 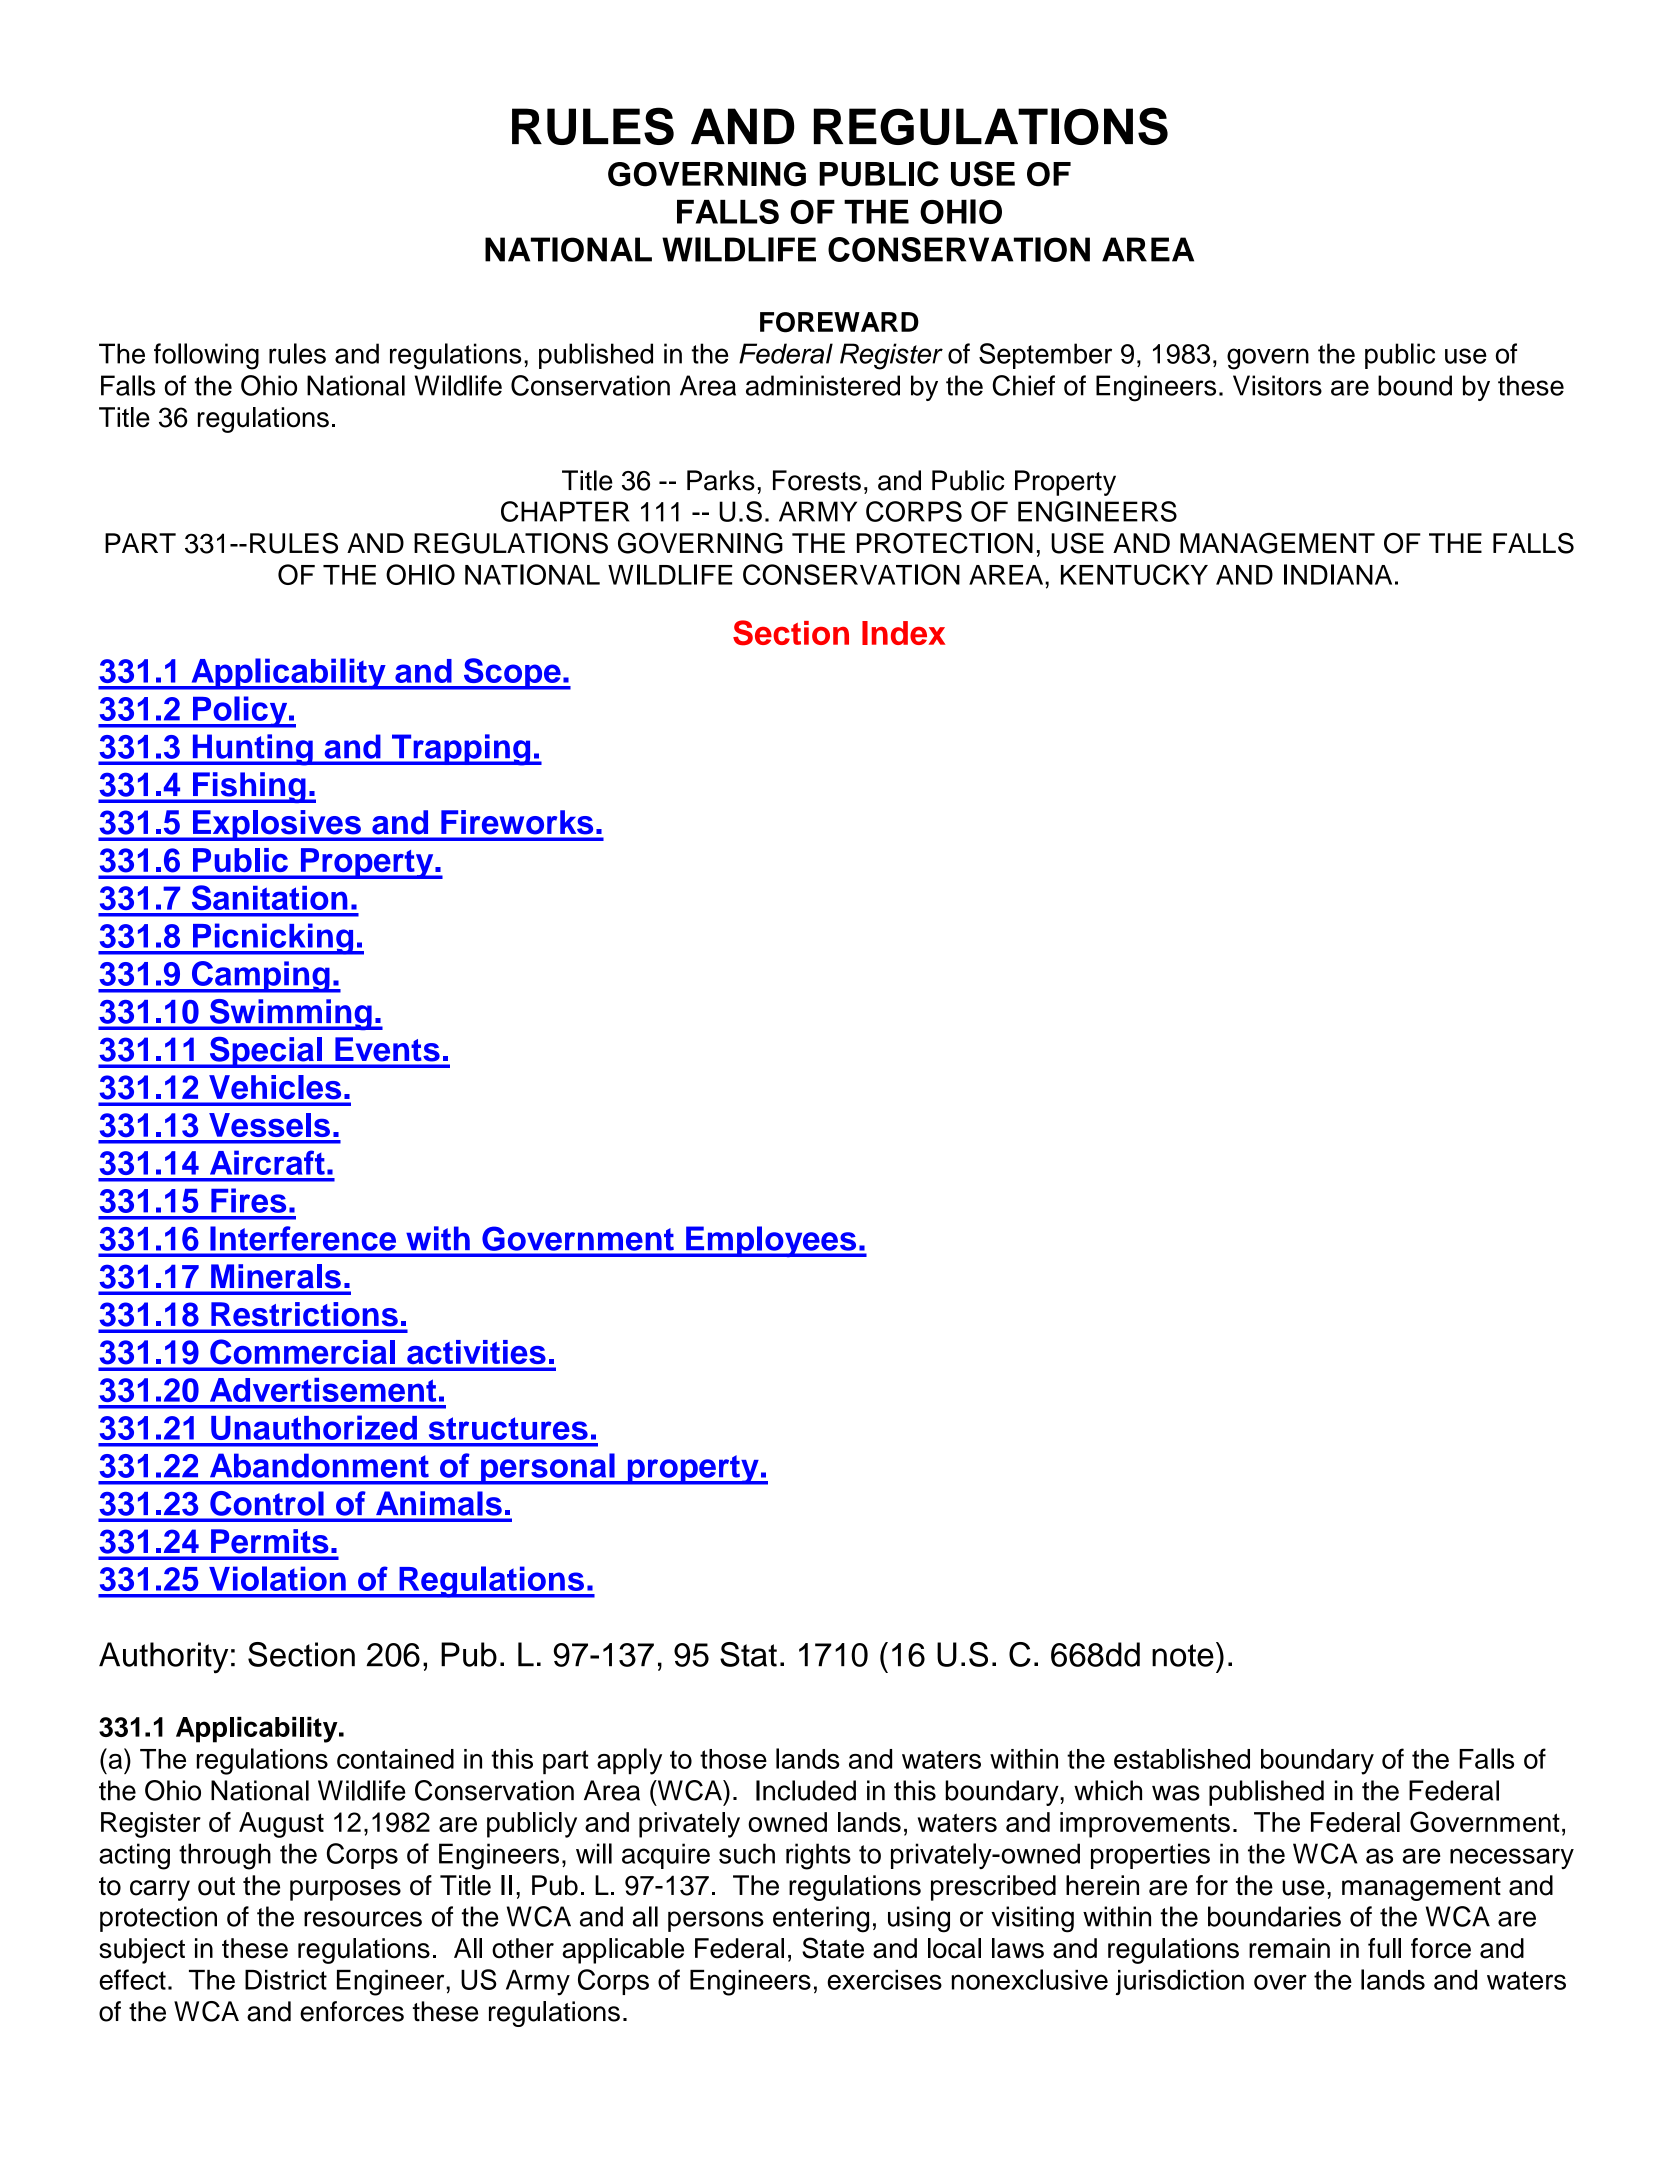 I want to click on Fishing, so click(x=249, y=787).
